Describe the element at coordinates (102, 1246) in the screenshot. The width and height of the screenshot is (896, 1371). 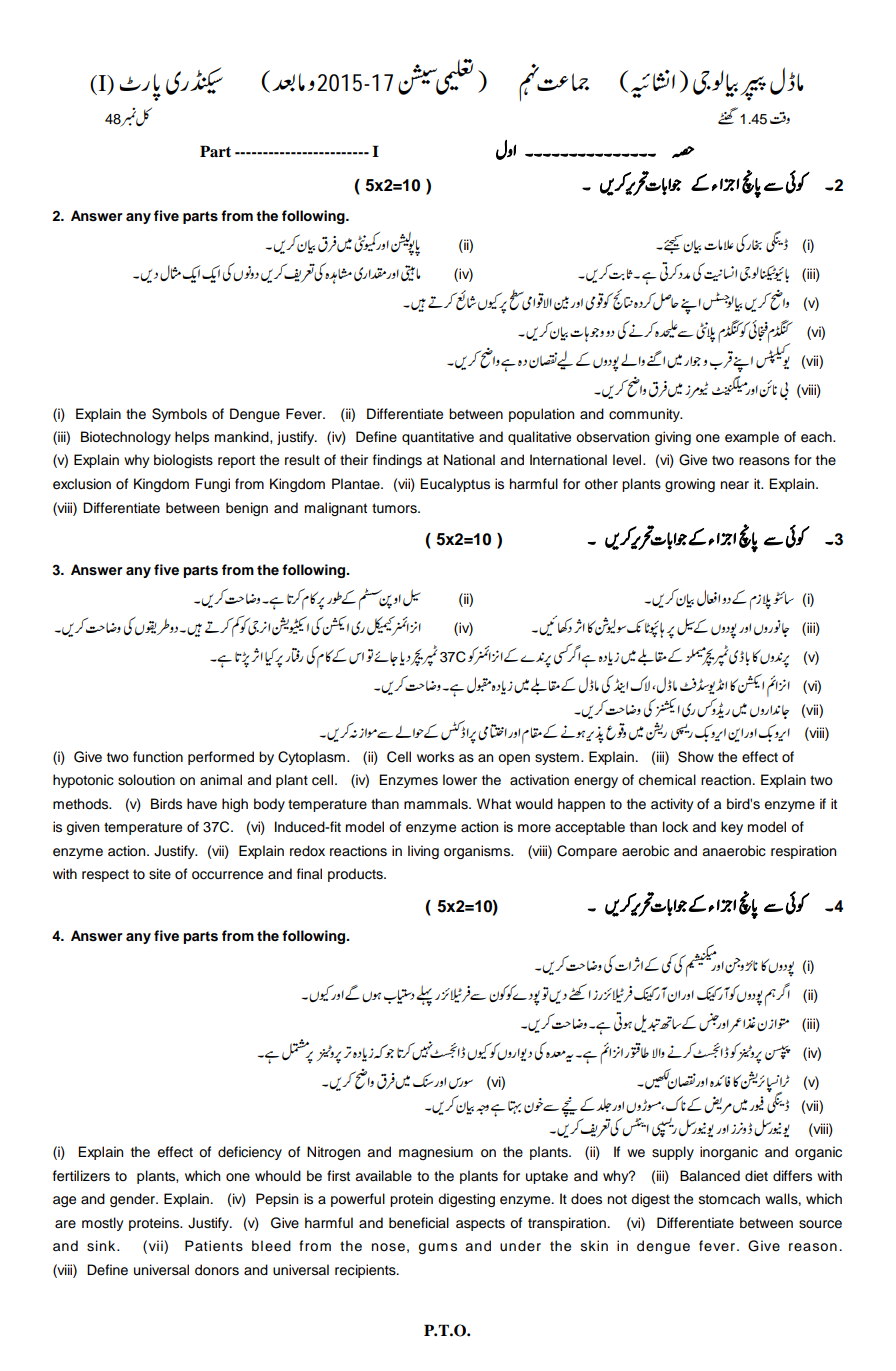
I see `sink` at that location.
